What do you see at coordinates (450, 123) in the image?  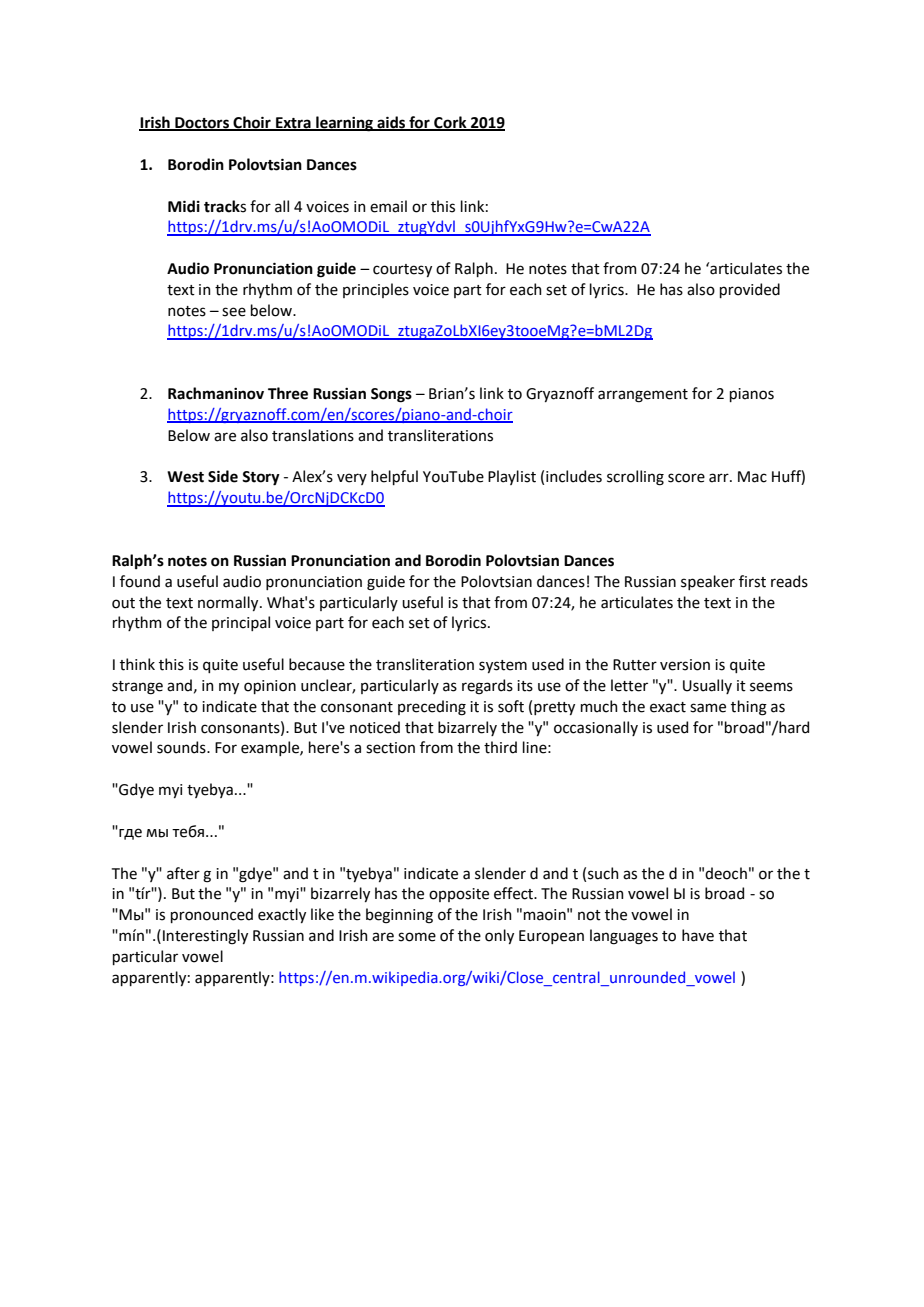 I see `Cork` at bounding box center [450, 123].
